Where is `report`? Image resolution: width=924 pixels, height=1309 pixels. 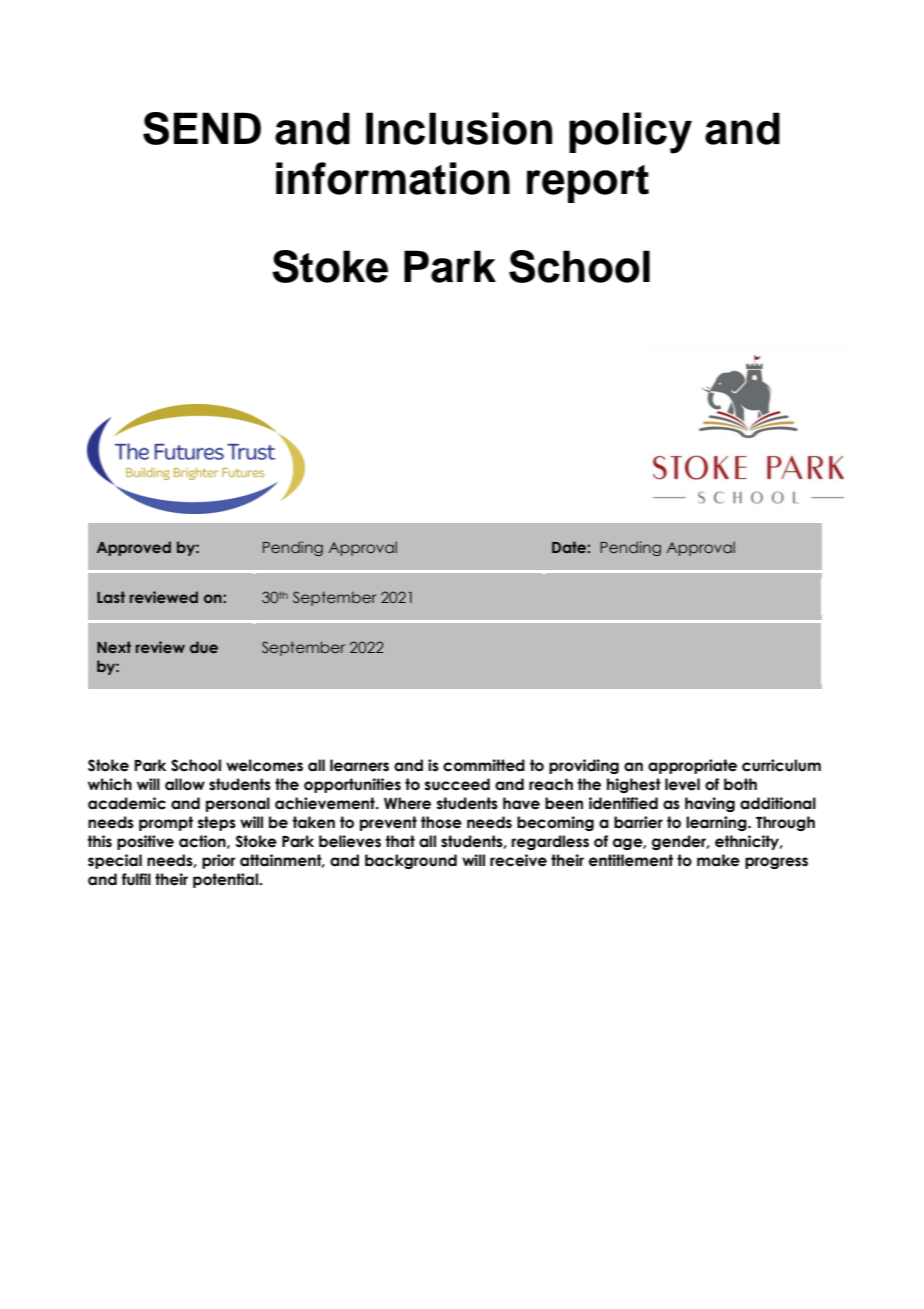 report is located at coordinates (588, 184).
